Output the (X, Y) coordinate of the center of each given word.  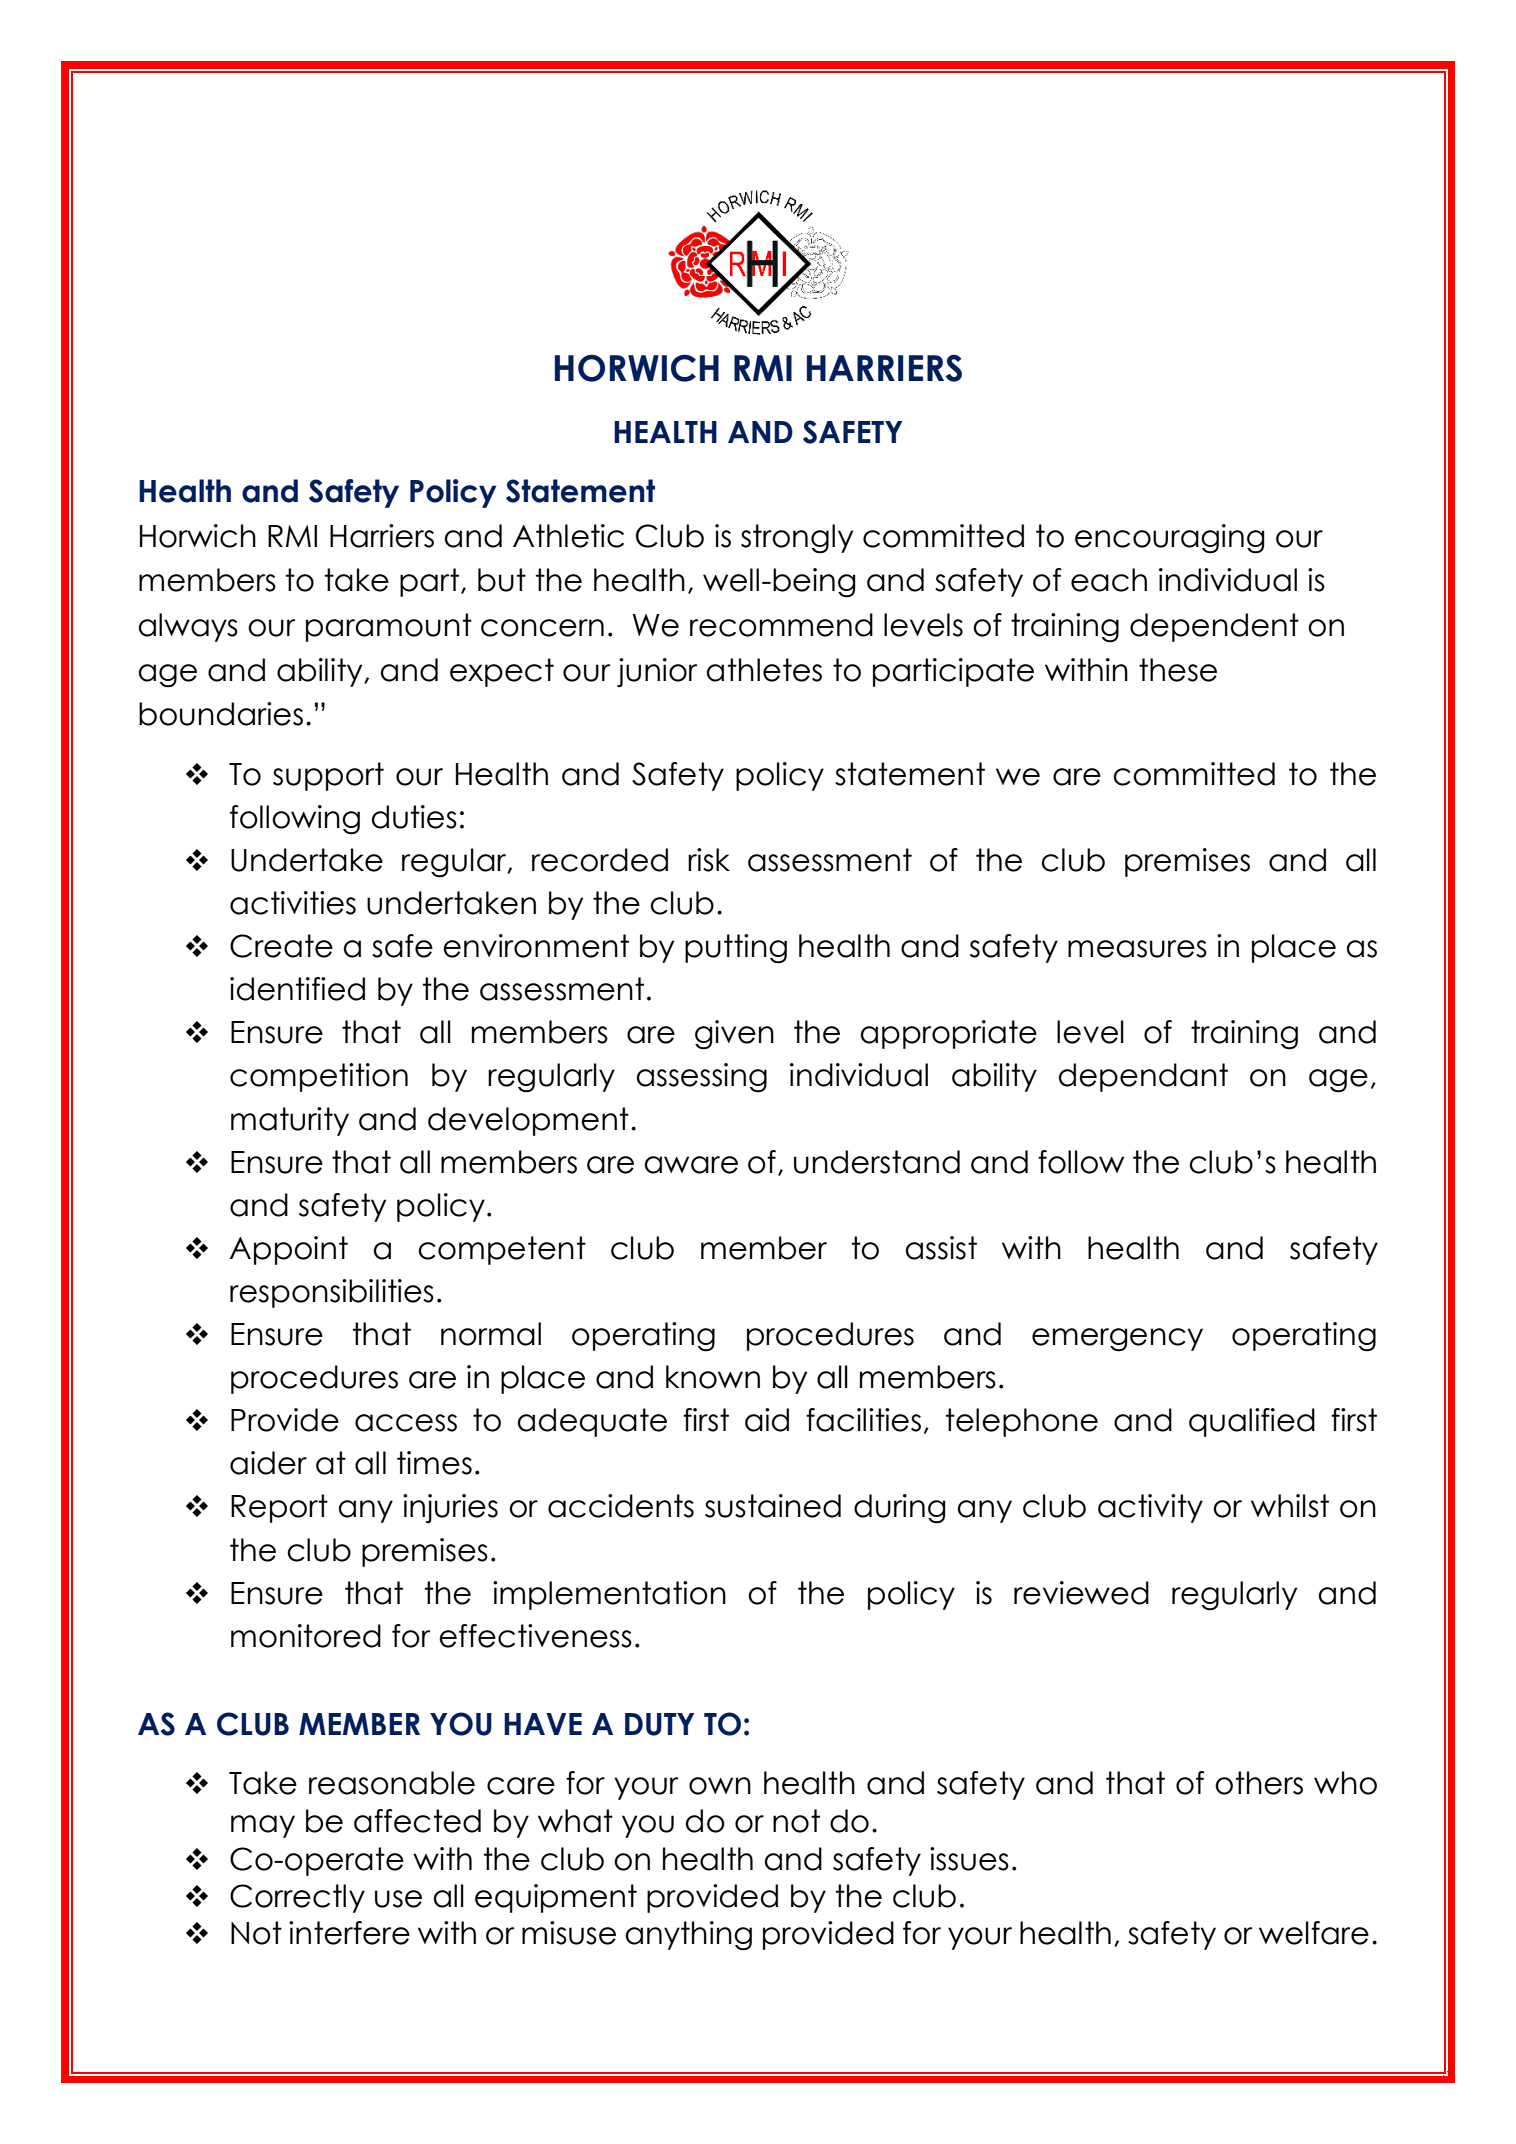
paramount (389, 627)
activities (293, 903)
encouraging (1170, 539)
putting (736, 949)
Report (279, 1508)
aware (691, 1165)
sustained (773, 1506)
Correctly (297, 1898)
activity (1150, 1508)
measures (1137, 949)
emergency (1117, 1340)
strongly (797, 539)
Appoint (289, 1250)
